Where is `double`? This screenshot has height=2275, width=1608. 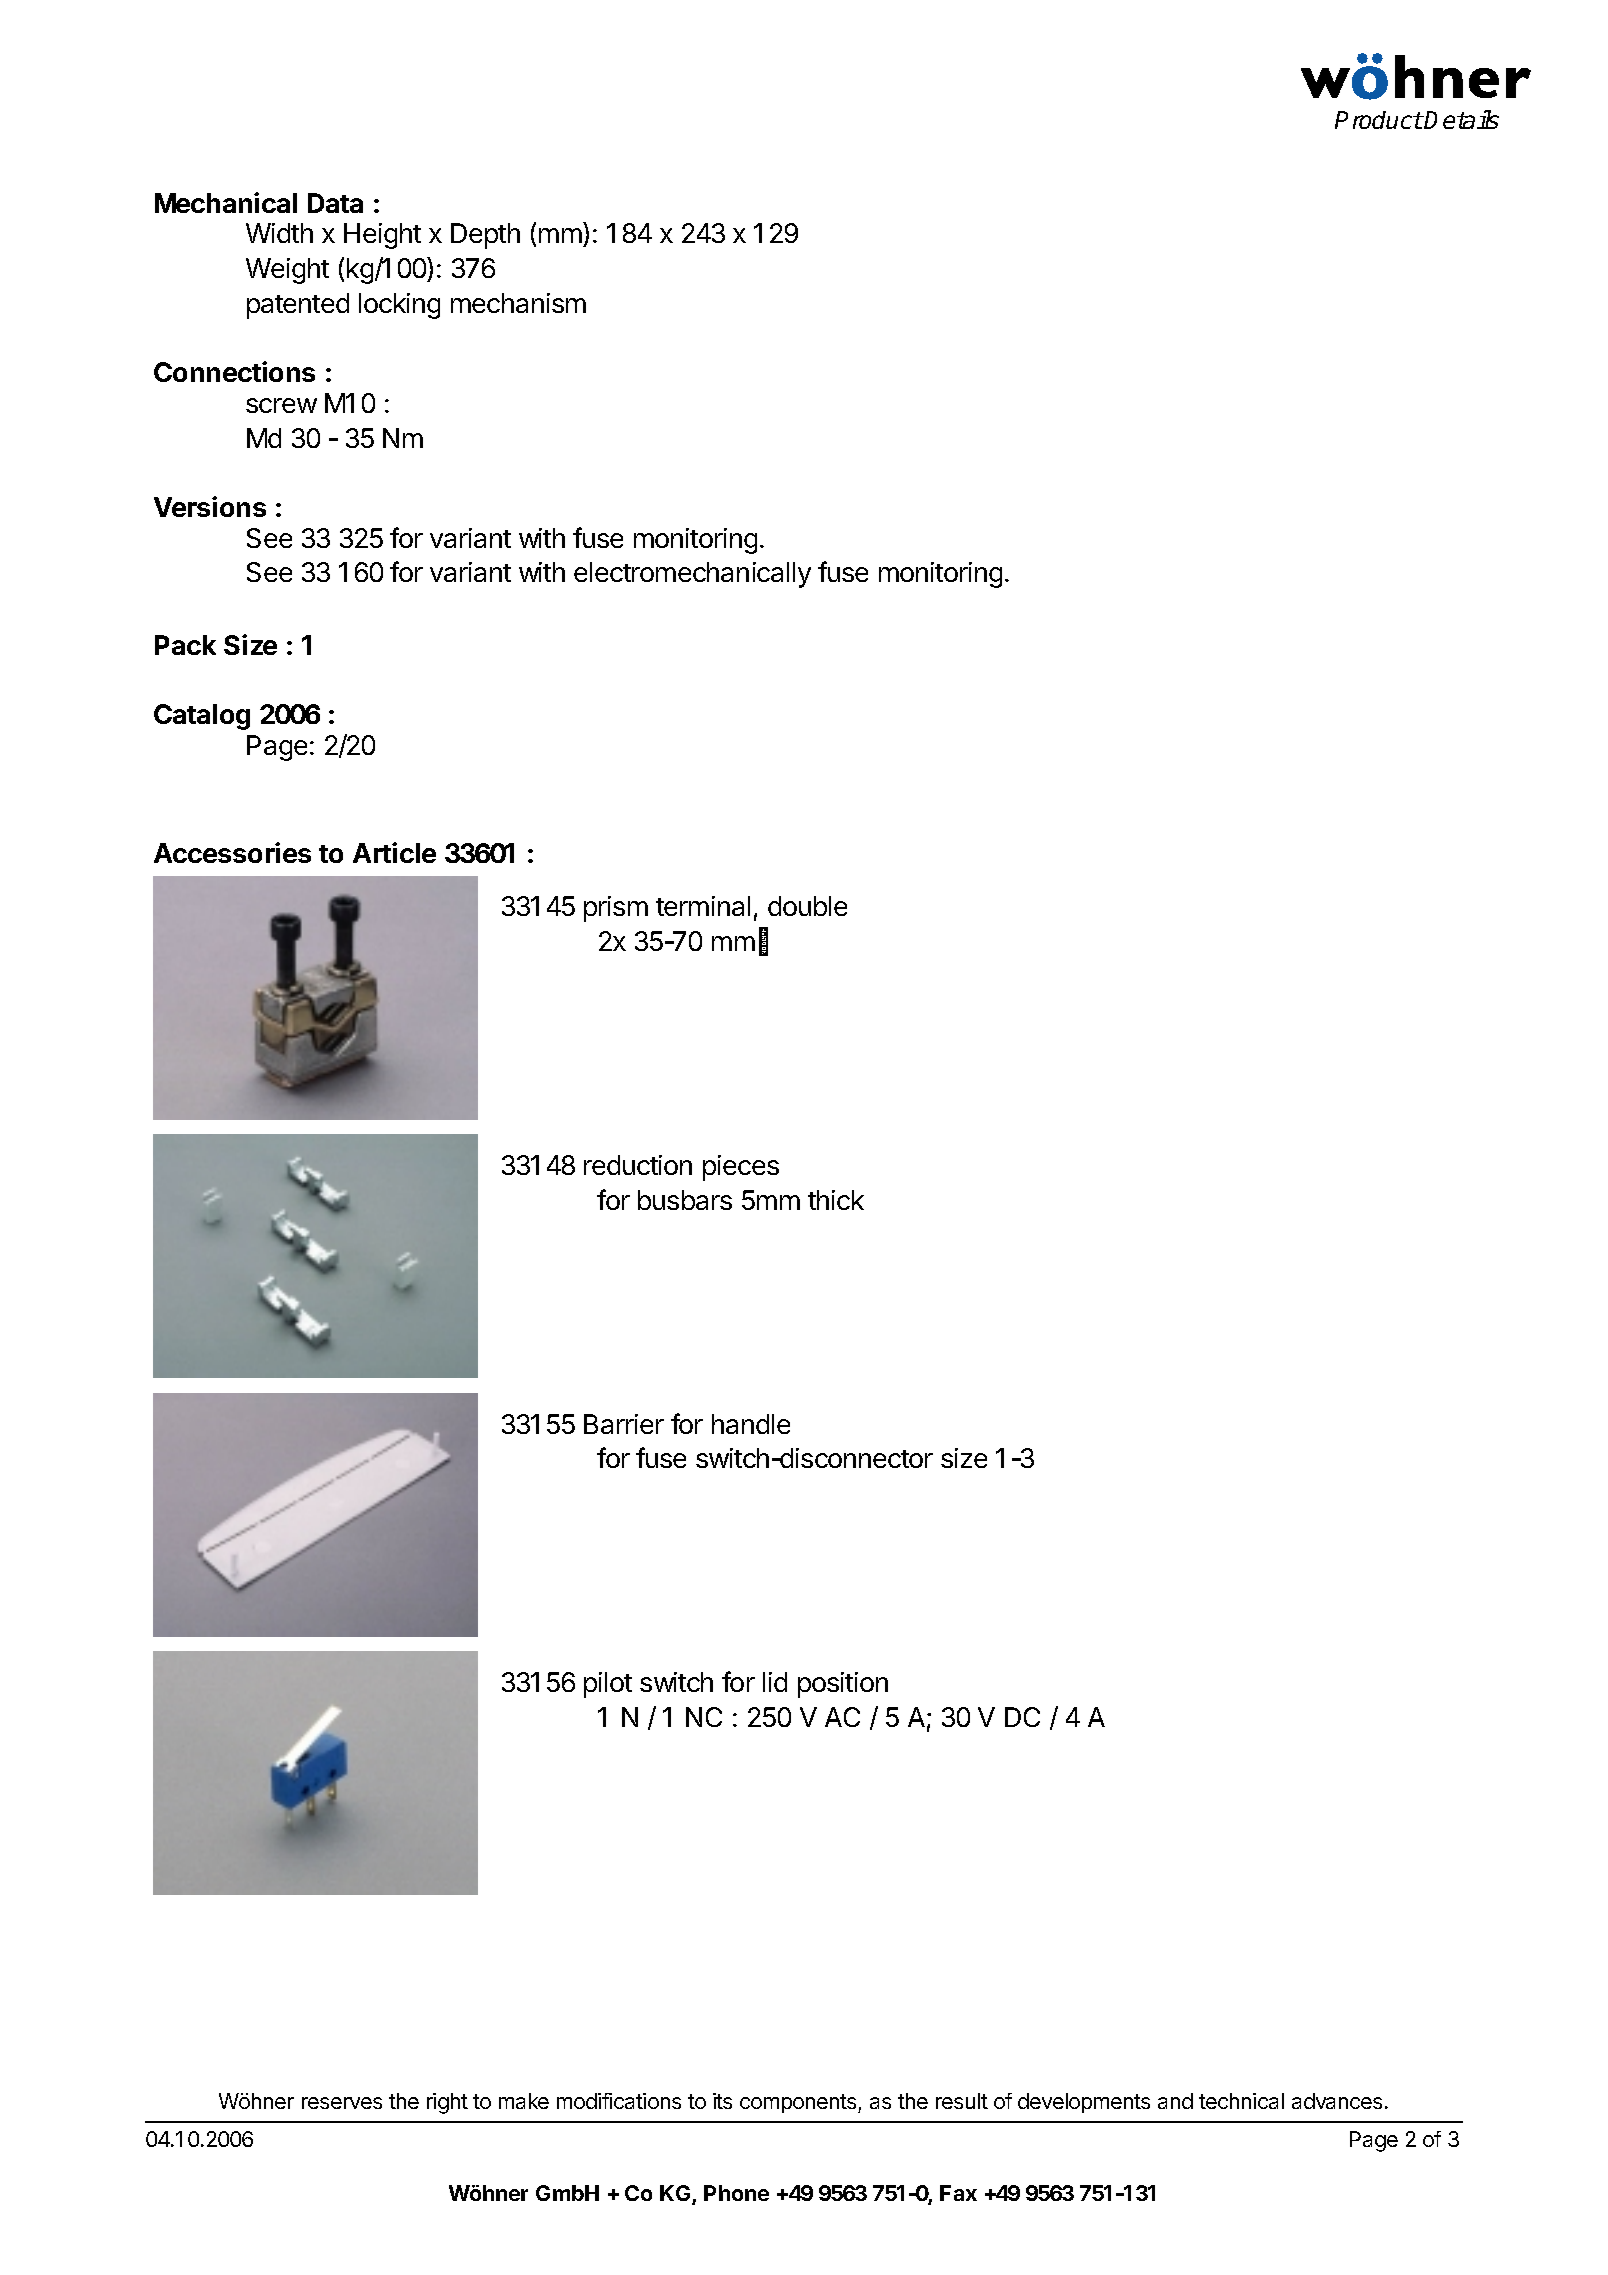 double is located at coordinates (807, 906).
